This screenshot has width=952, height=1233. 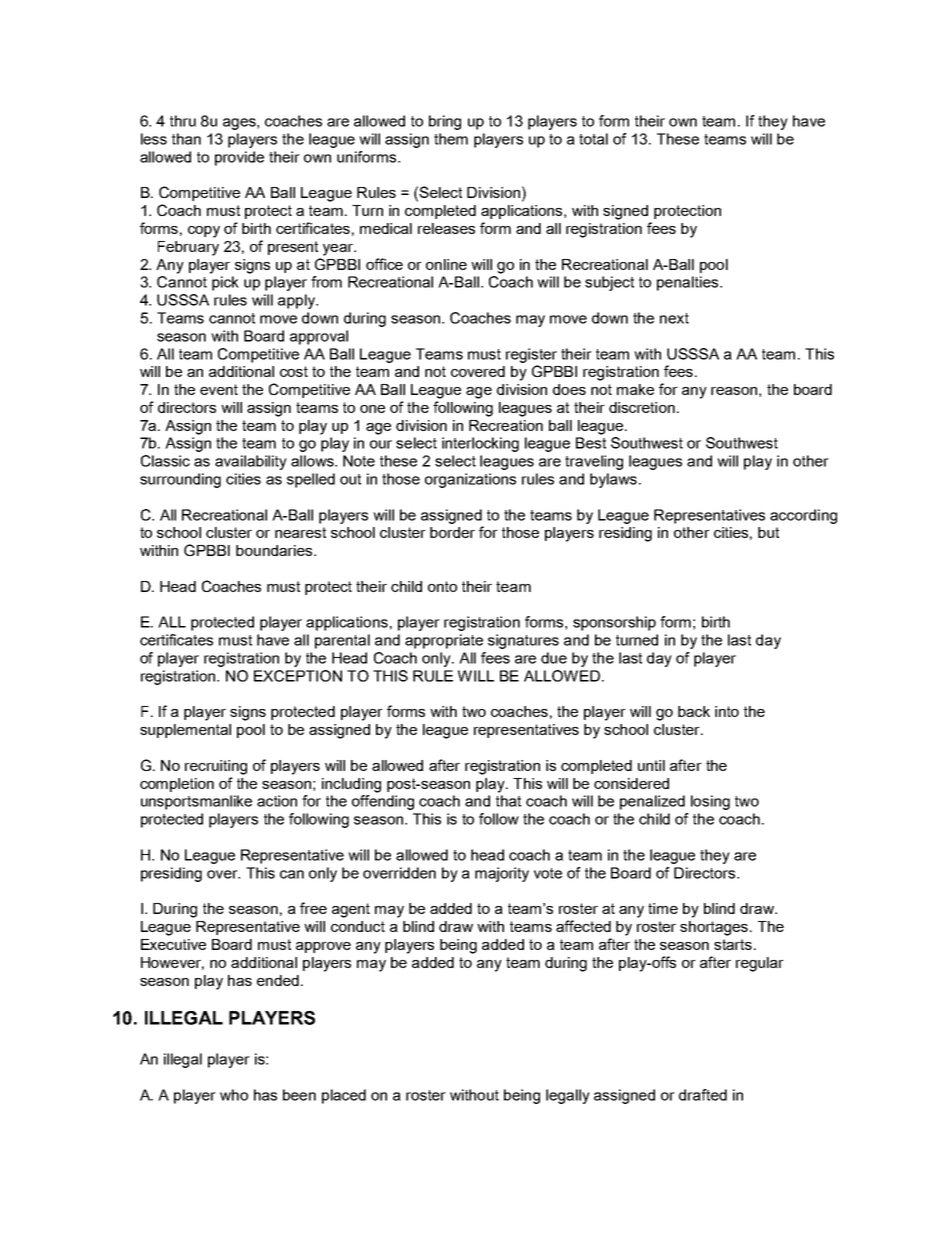 I want to click on but, so click(x=768, y=532).
